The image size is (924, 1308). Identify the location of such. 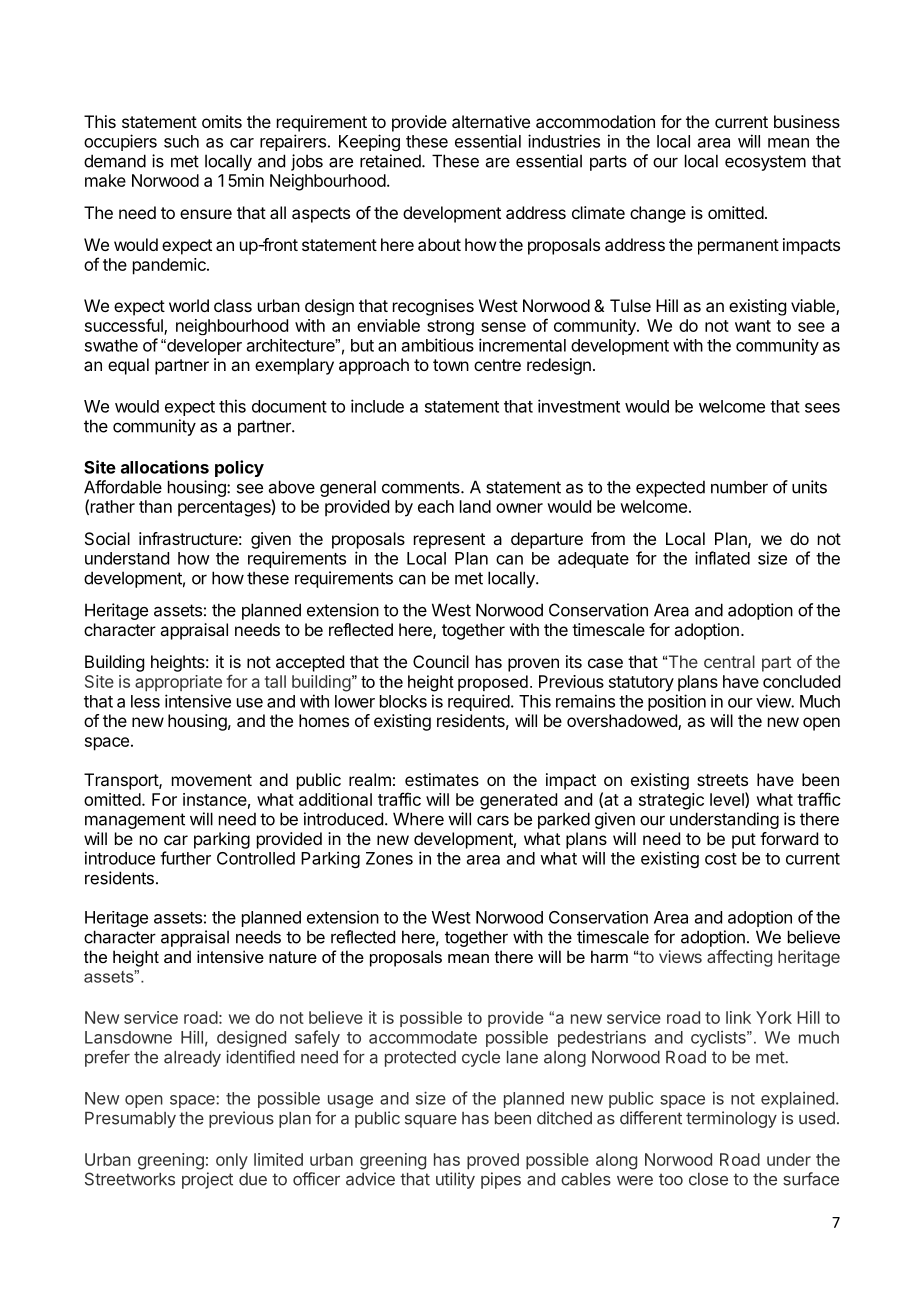
(181, 141).
